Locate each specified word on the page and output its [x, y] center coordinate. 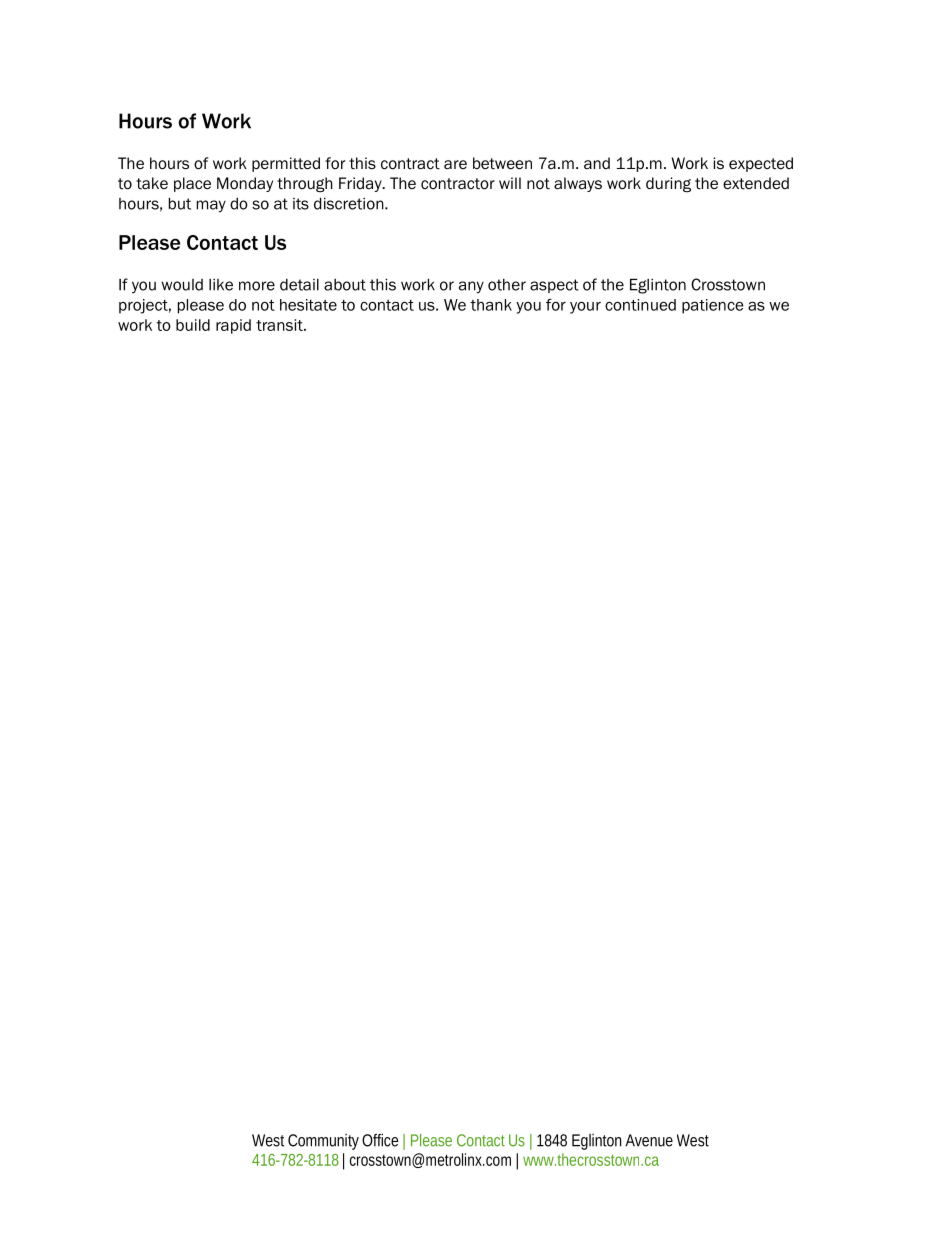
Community [323, 1142]
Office [380, 1140]
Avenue [649, 1140]
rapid [233, 326]
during [668, 185]
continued [640, 305]
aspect [554, 286]
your [585, 307]
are [455, 165]
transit [280, 325]
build [193, 325]
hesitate [308, 305]
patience [713, 306]
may [211, 206]
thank [491, 305]
